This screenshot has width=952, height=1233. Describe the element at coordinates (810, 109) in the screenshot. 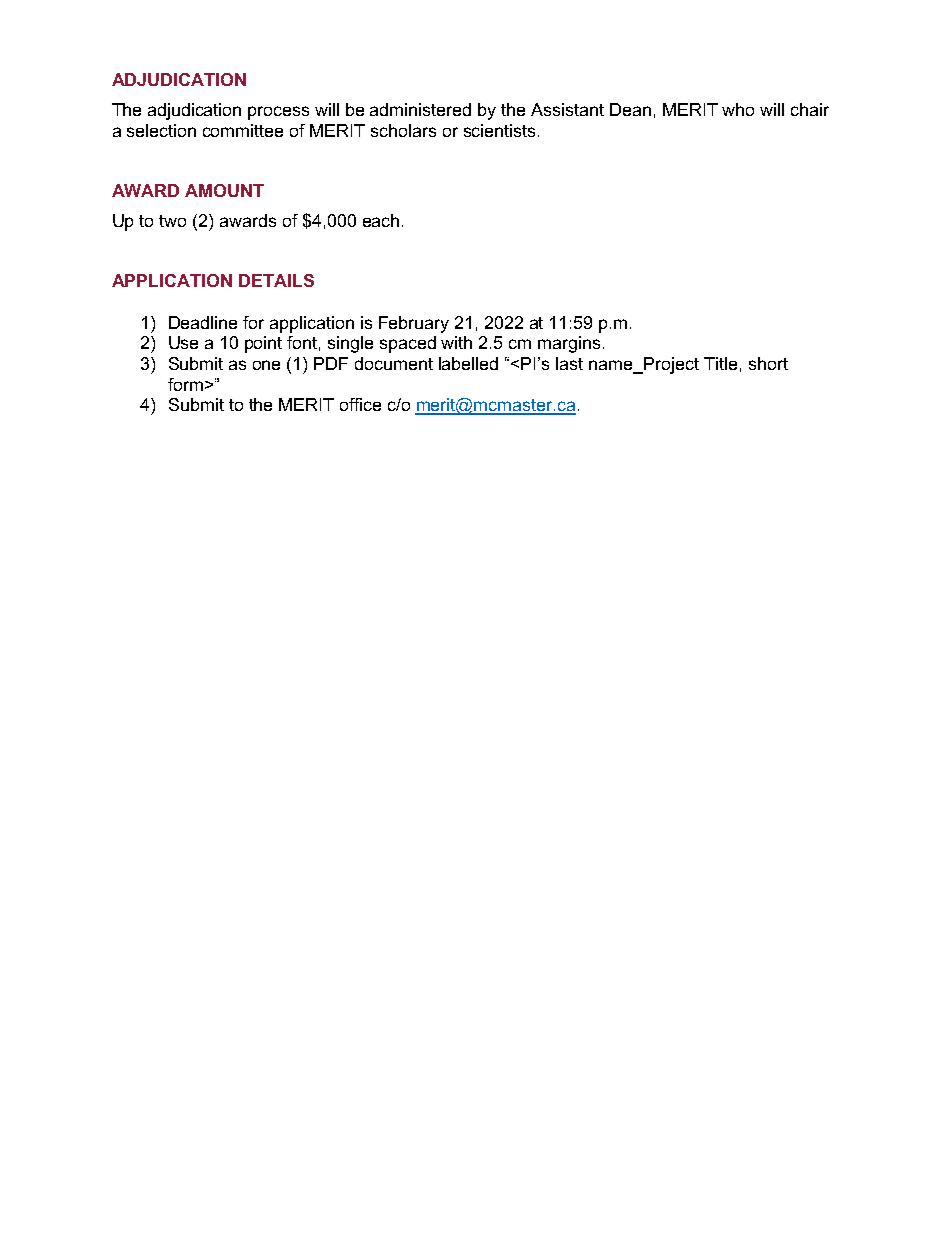

I see `chair` at that location.
